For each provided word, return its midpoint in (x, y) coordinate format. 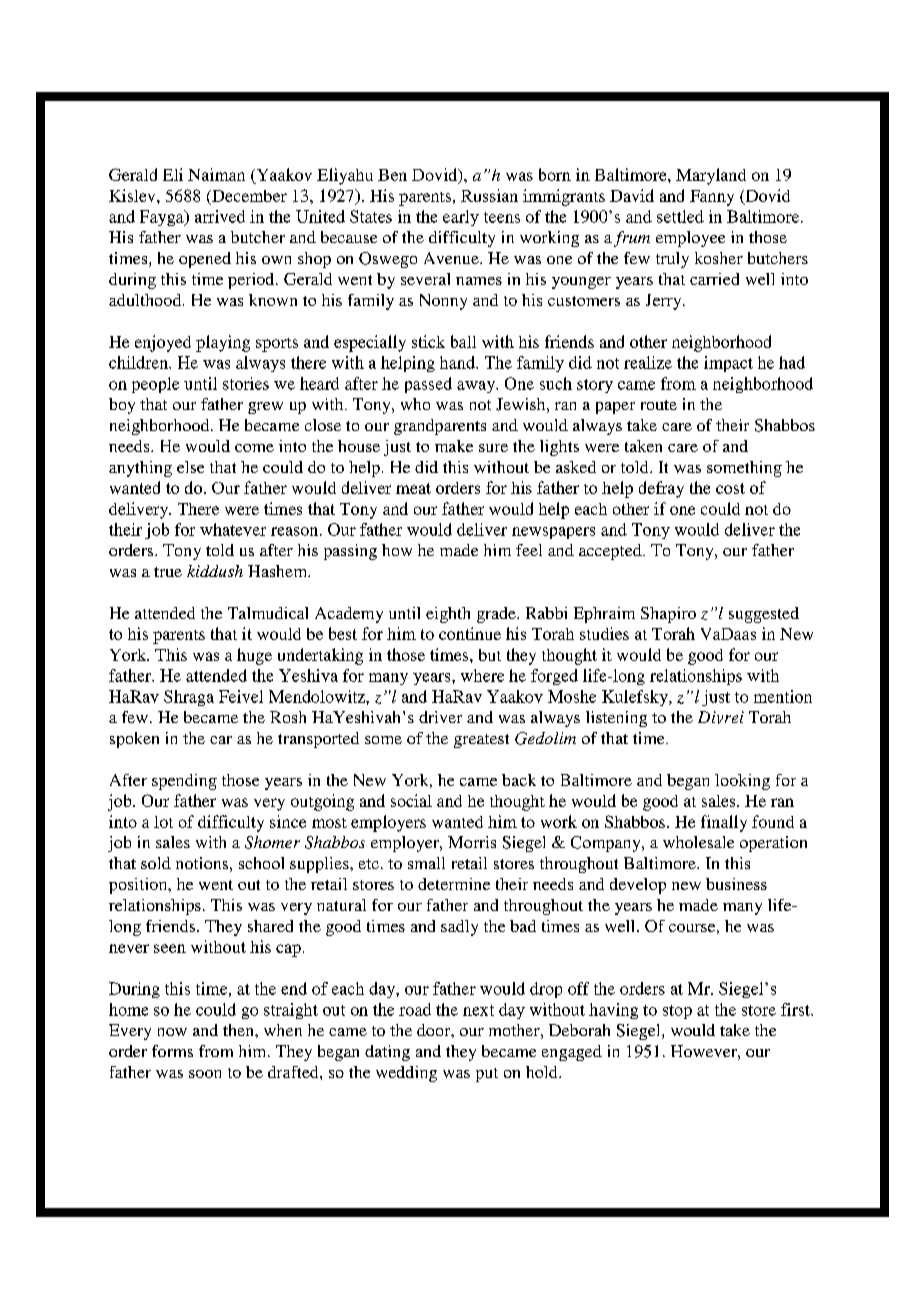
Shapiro (668, 615)
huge (254, 656)
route (659, 405)
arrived (220, 216)
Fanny (712, 198)
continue (470, 633)
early (461, 218)
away (477, 387)
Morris (472, 842)
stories (246, 383)
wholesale (698, 842)
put (487, 1075)
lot (163, 822)
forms (172, 1051)
